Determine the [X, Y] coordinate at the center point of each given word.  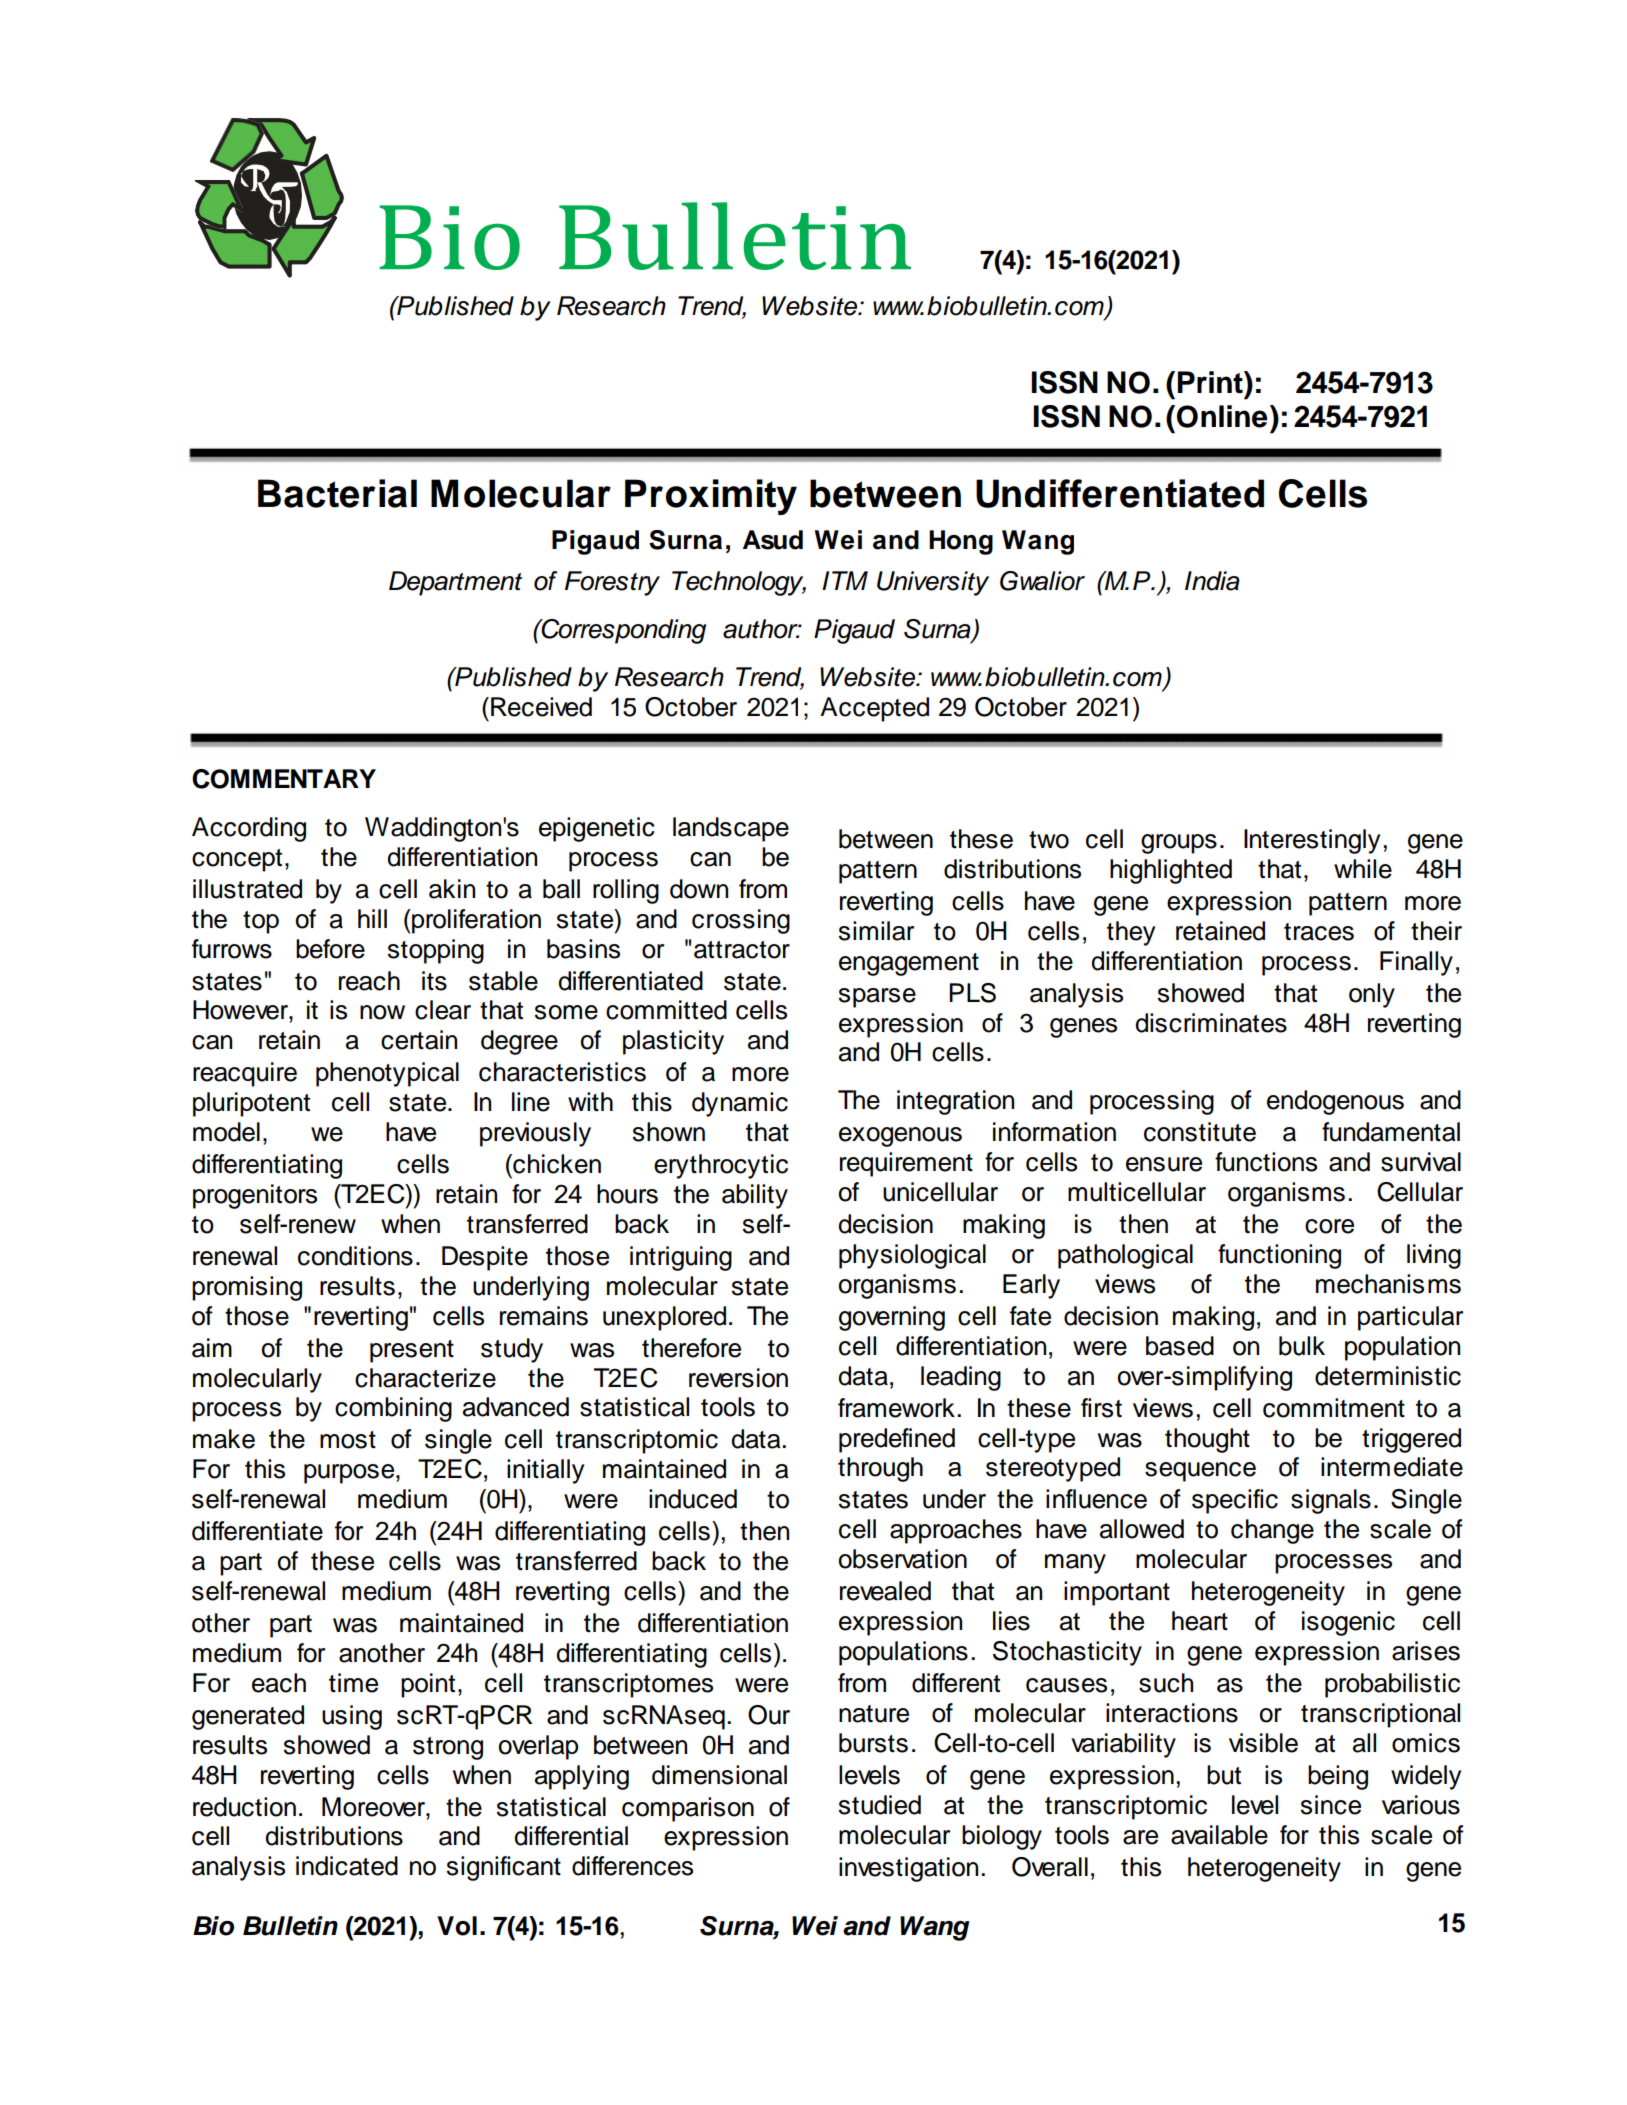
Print [1211, 382]
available [1219, 1835]
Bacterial [337, 493]
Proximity [711, 497]
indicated [347, 1866]
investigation [908, 1869]
